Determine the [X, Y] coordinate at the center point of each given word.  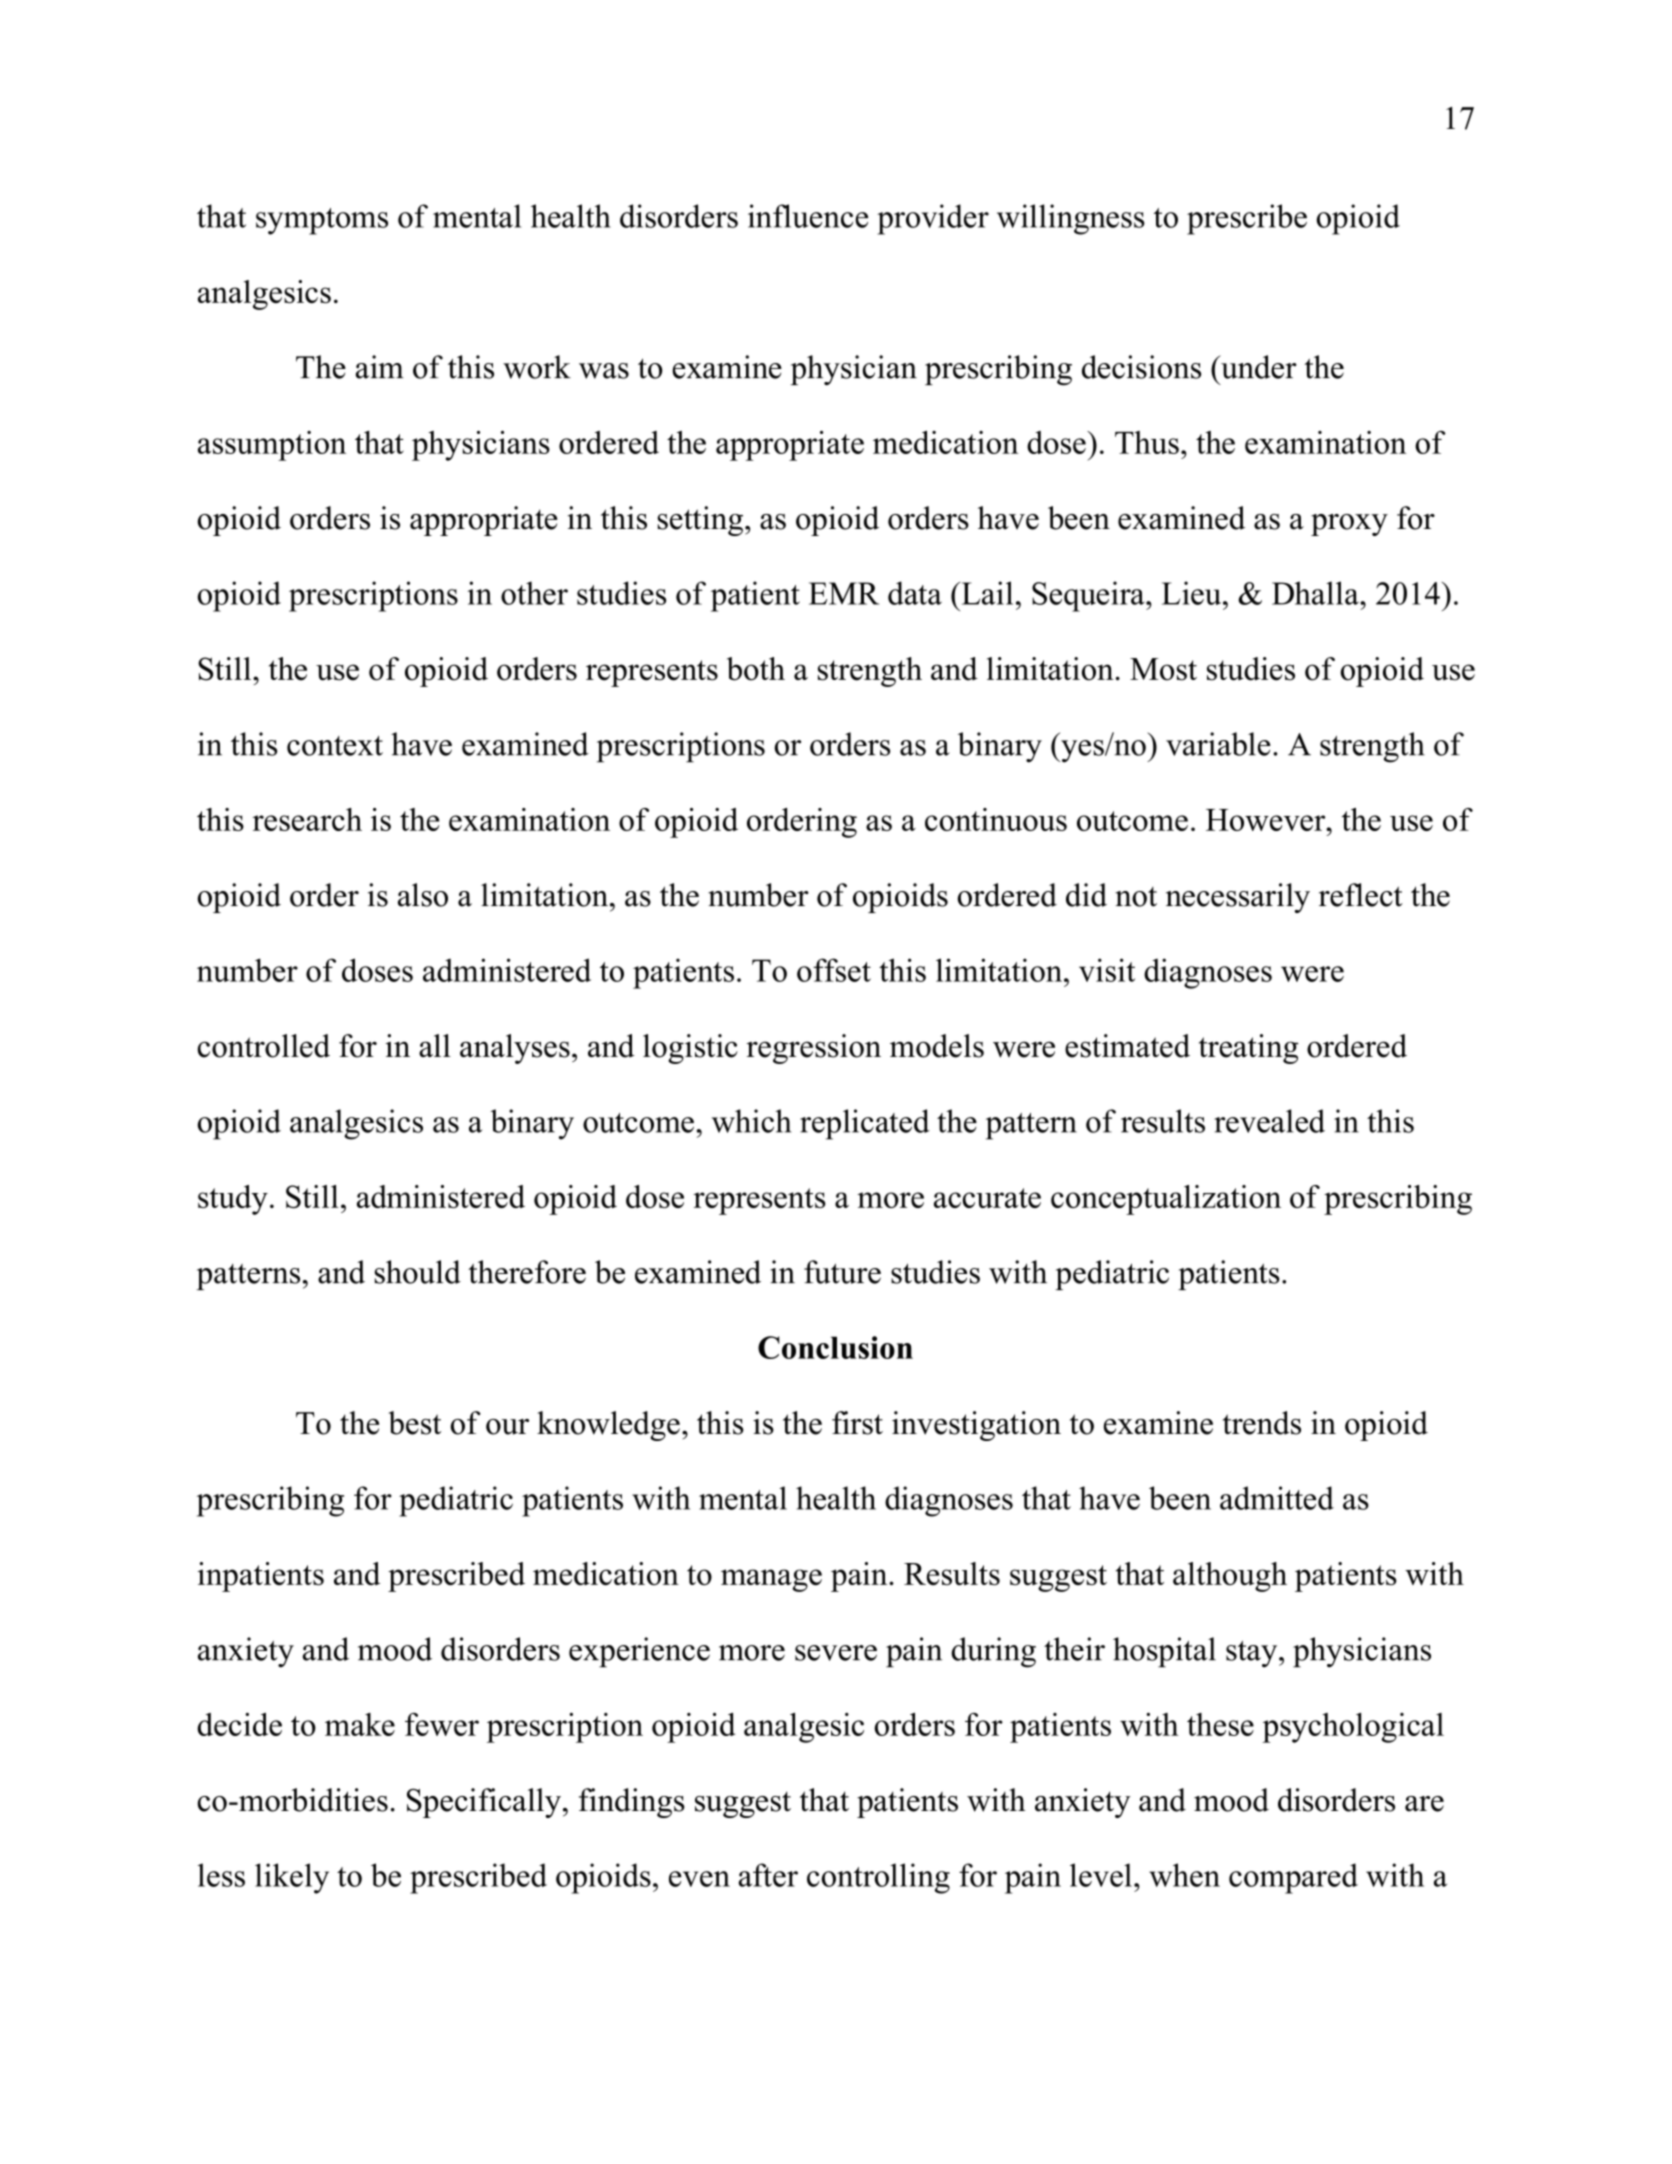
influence [808, 216]
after [768, 1875]
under [1258, 367]
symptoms [322, 221]
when [1184, 1875]
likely [292, 1878]
